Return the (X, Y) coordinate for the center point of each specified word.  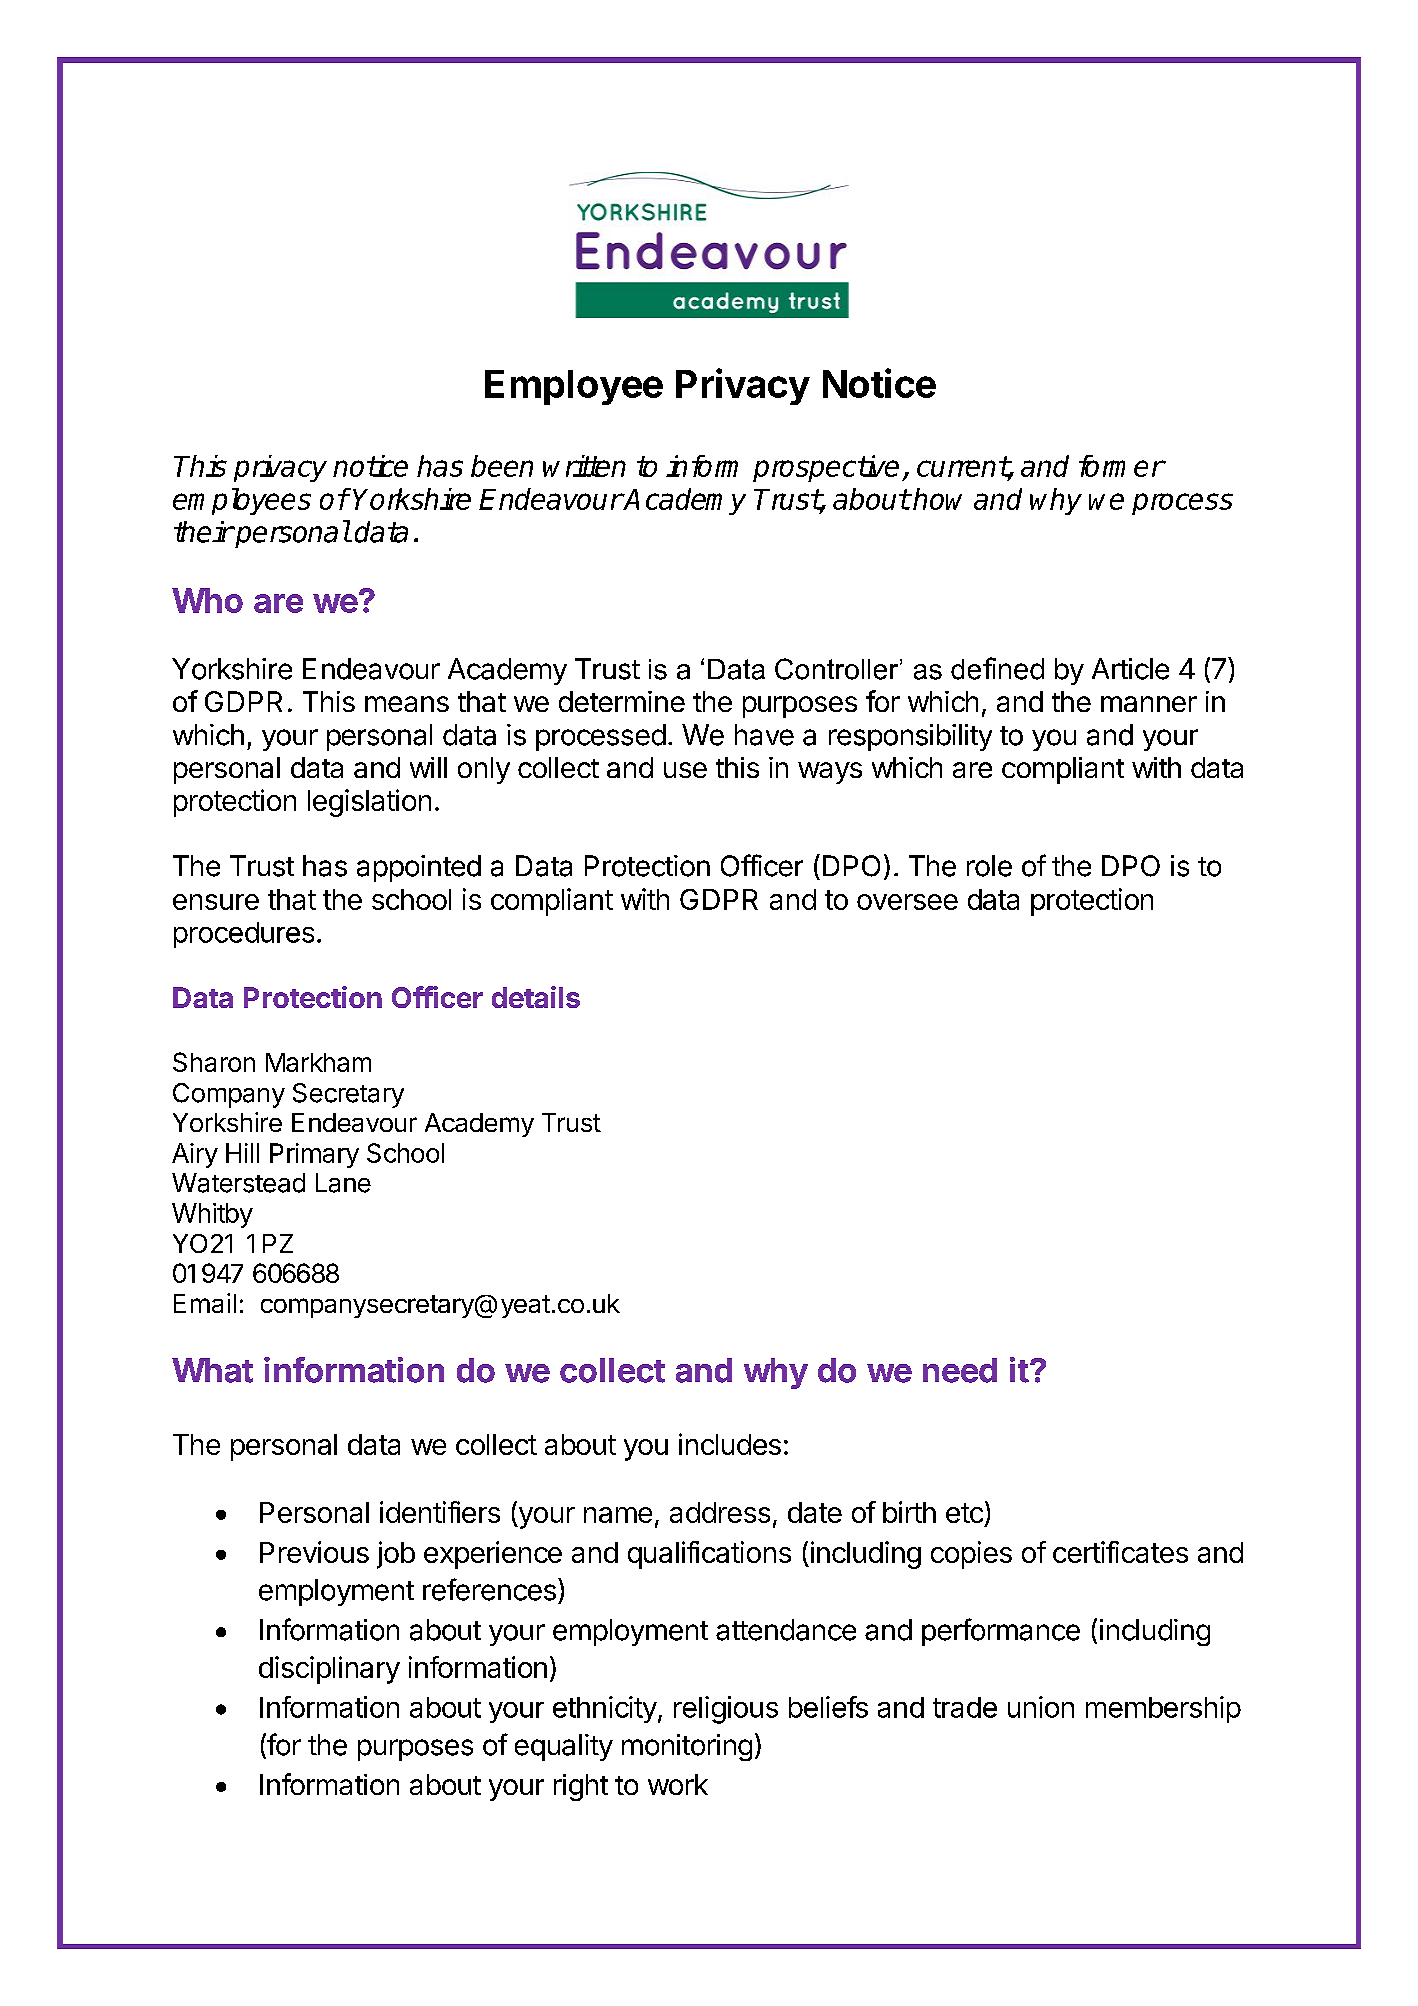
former (1121, 466)
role (989, 866)
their (203, 532)
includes (730, 1444)
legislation (369, 803)
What (212, 1370)
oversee (907, 902)
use (685, 770)
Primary (314, 1155)
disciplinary (329, 1670)
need (960, 1370)
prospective (826, 468)
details (536, 997)
